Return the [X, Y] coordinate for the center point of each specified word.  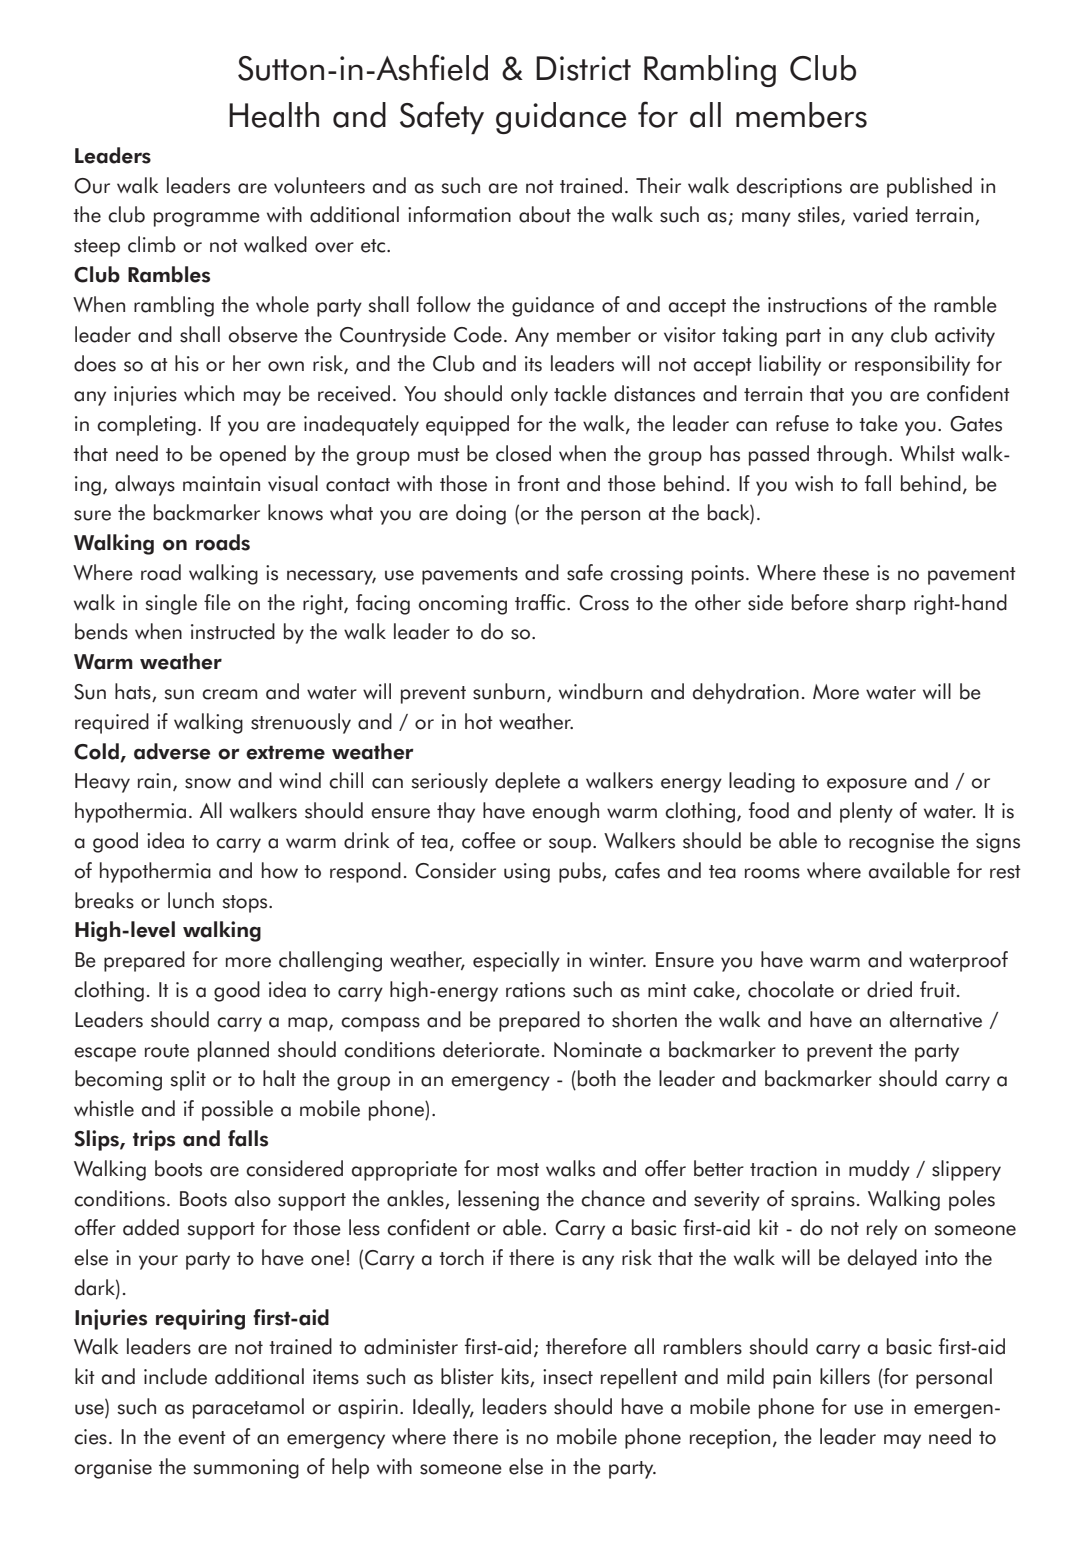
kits [516, 1377]
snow [208, 783]
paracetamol [248, 1408]
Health [274, 115]
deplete [527, 782]
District [583, 68]
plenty [866, 812]
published [929, 187]
